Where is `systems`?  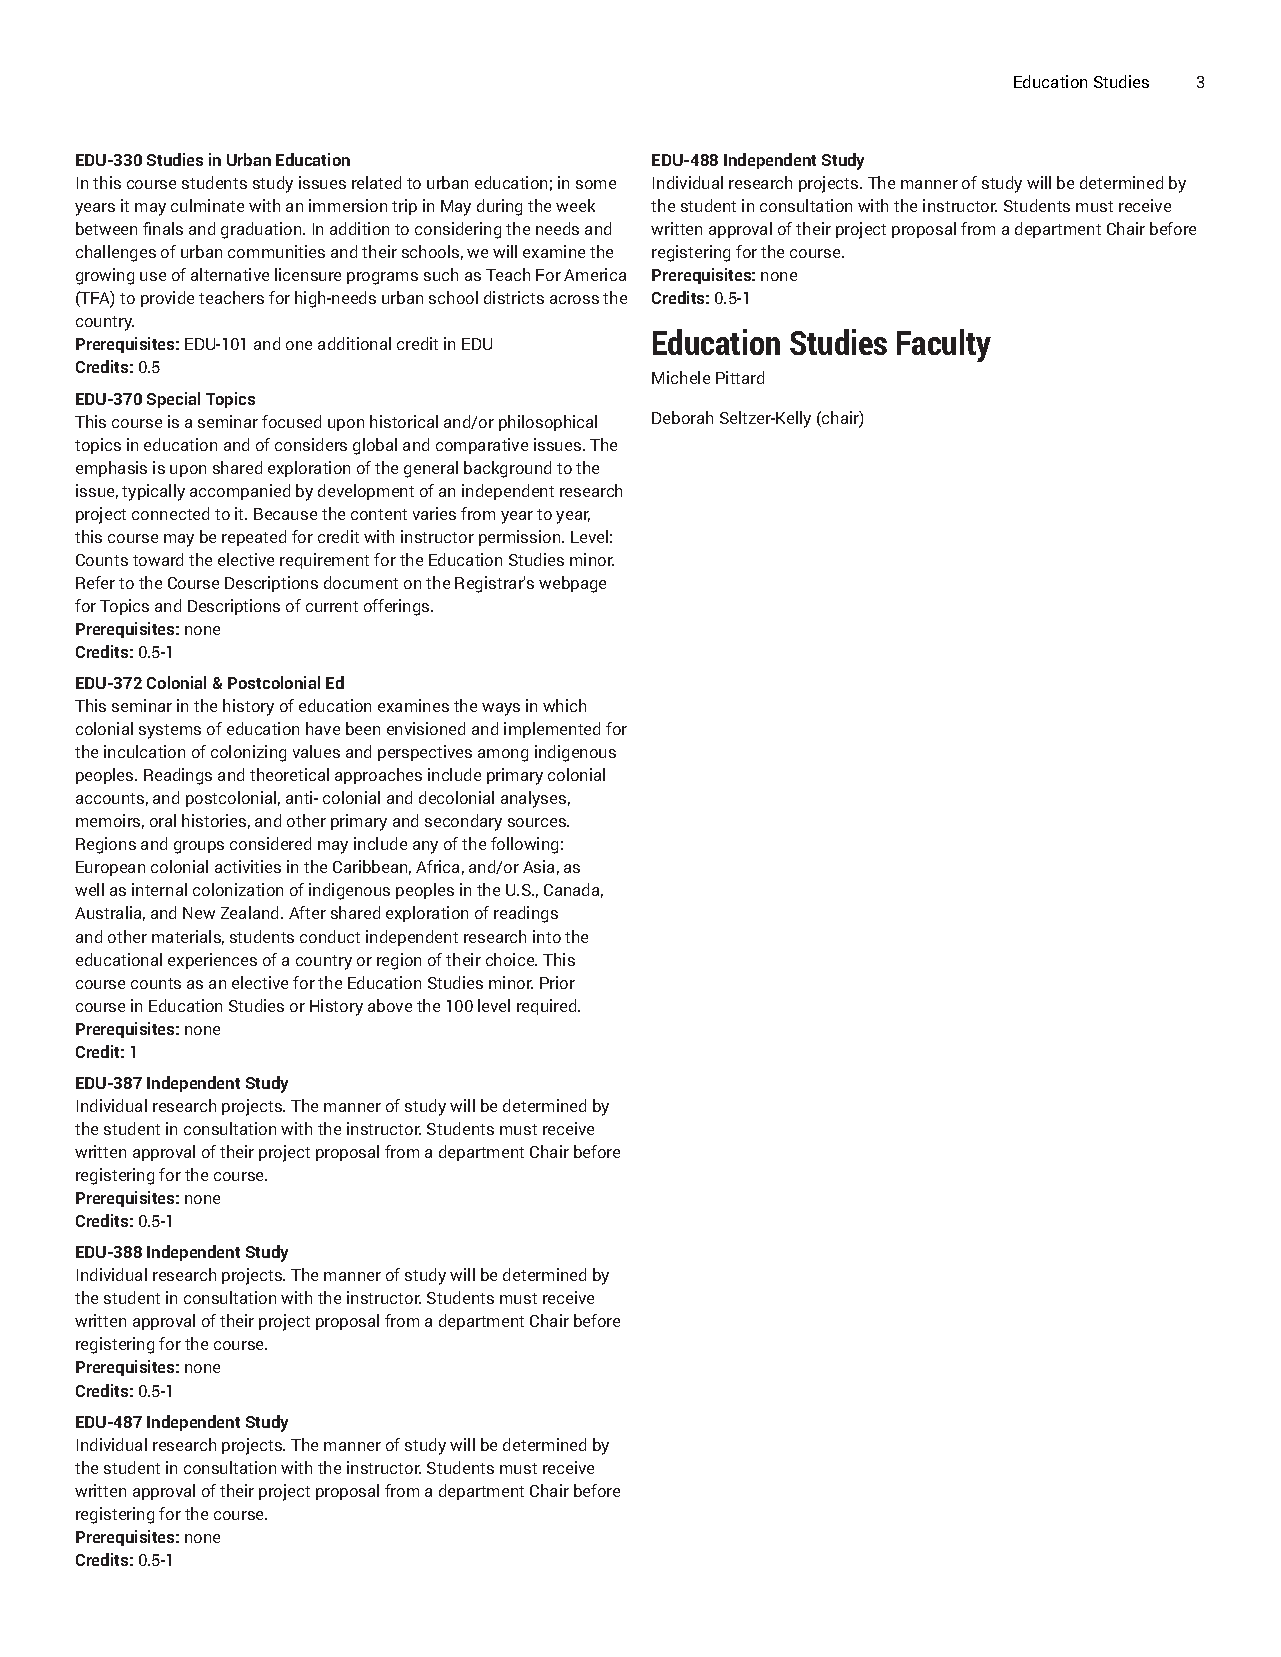 systems is located at coordinates (170, 731).
